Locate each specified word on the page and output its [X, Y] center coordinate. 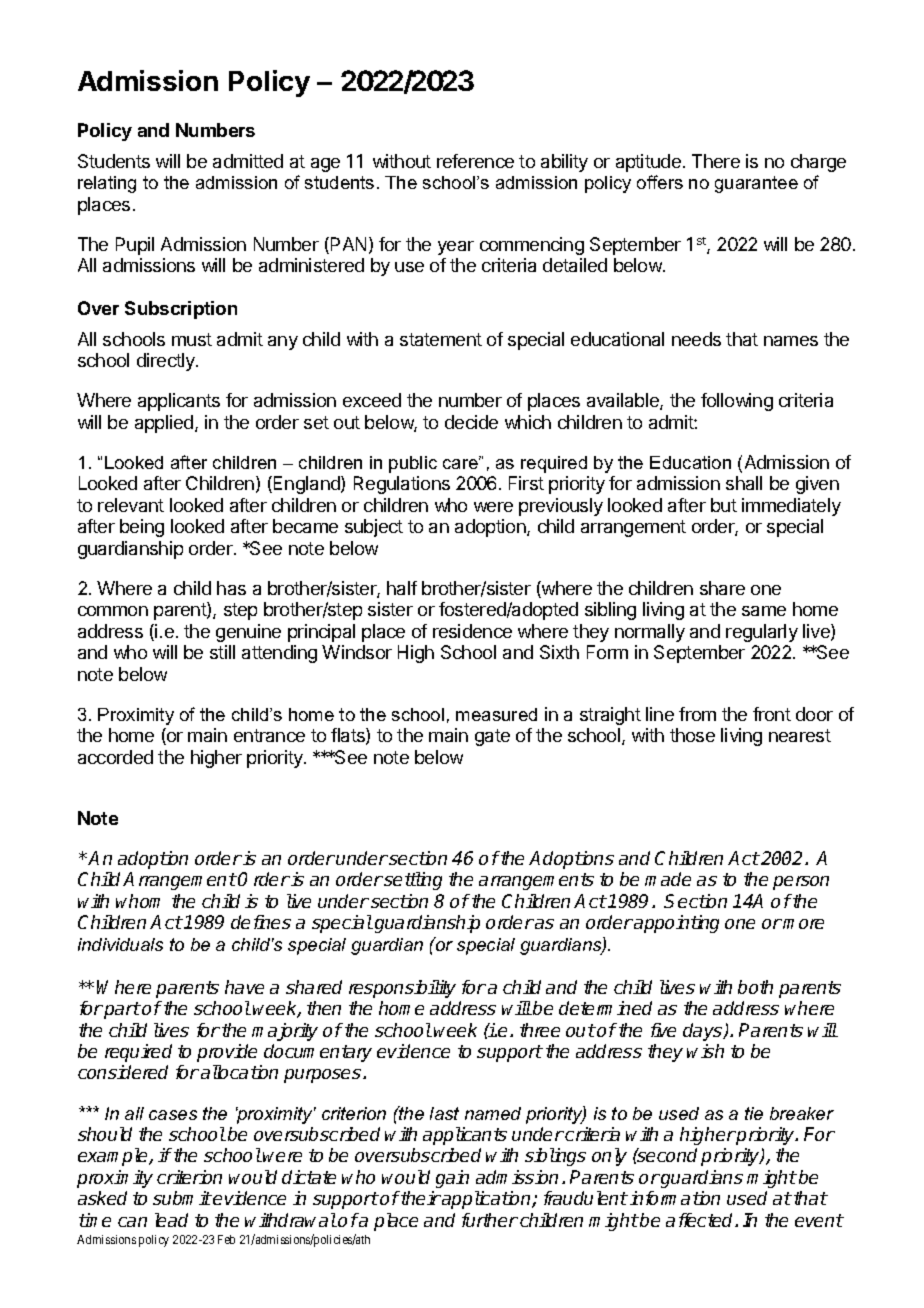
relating [107, 184]
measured [496, 714]
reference [475, 161]
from [697, 714]
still [222, 652]
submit [182, 1198]
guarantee [756, 184]
